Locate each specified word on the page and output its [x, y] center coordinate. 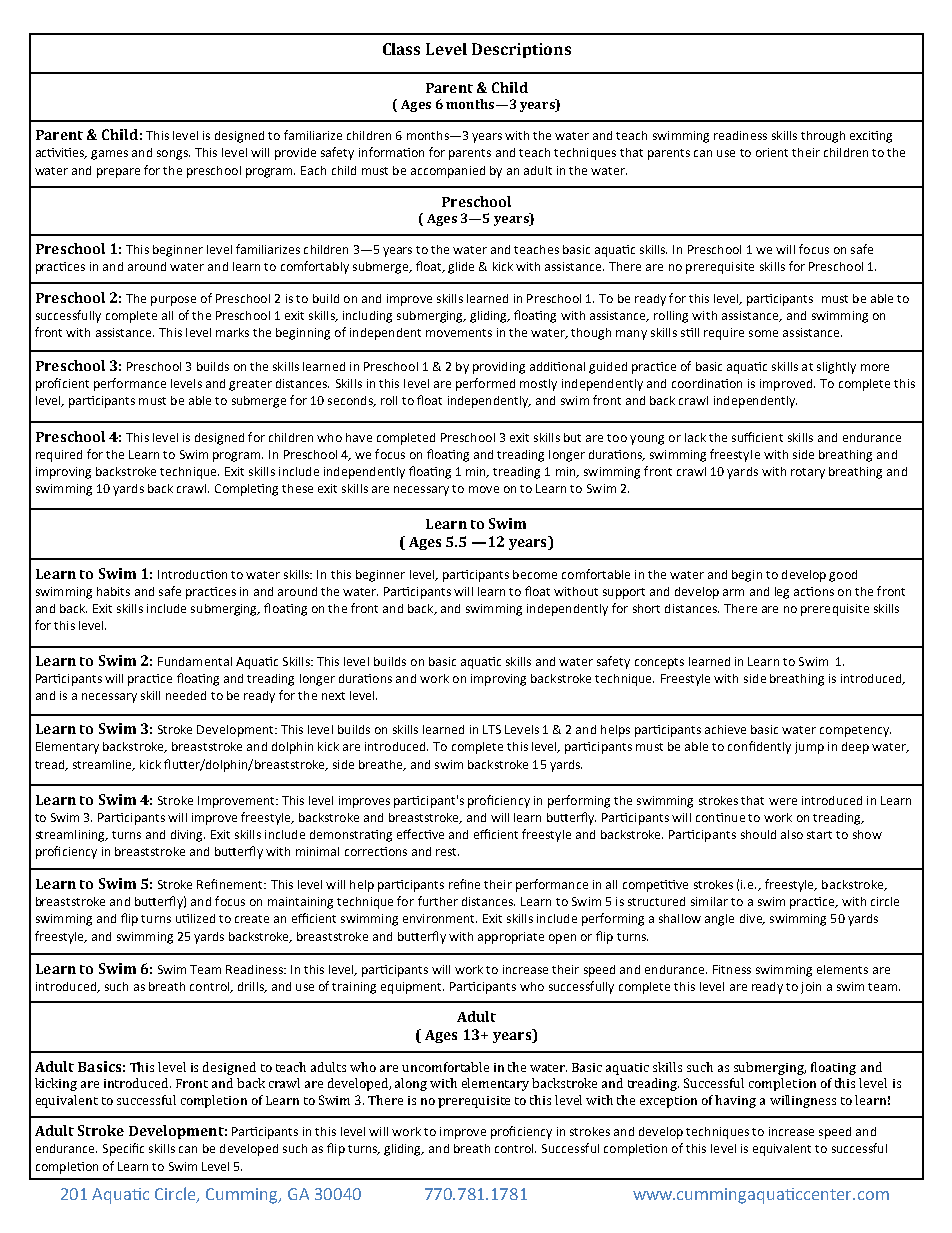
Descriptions [521, 50]
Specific [123, 1149]
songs [173, 155]
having [735, 1101]
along [411, 1084]
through [823, 137]
